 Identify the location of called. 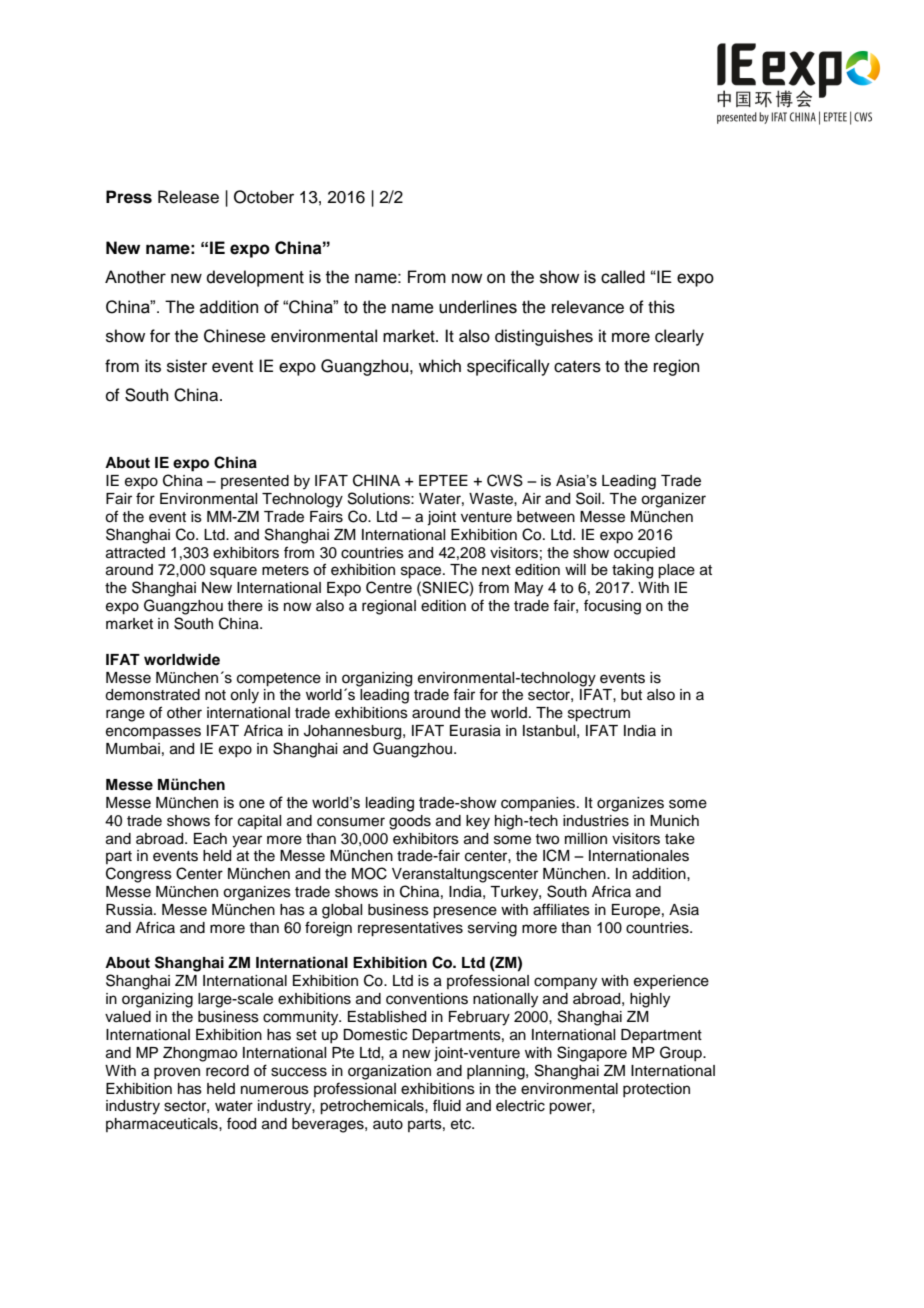
(623, 277).
